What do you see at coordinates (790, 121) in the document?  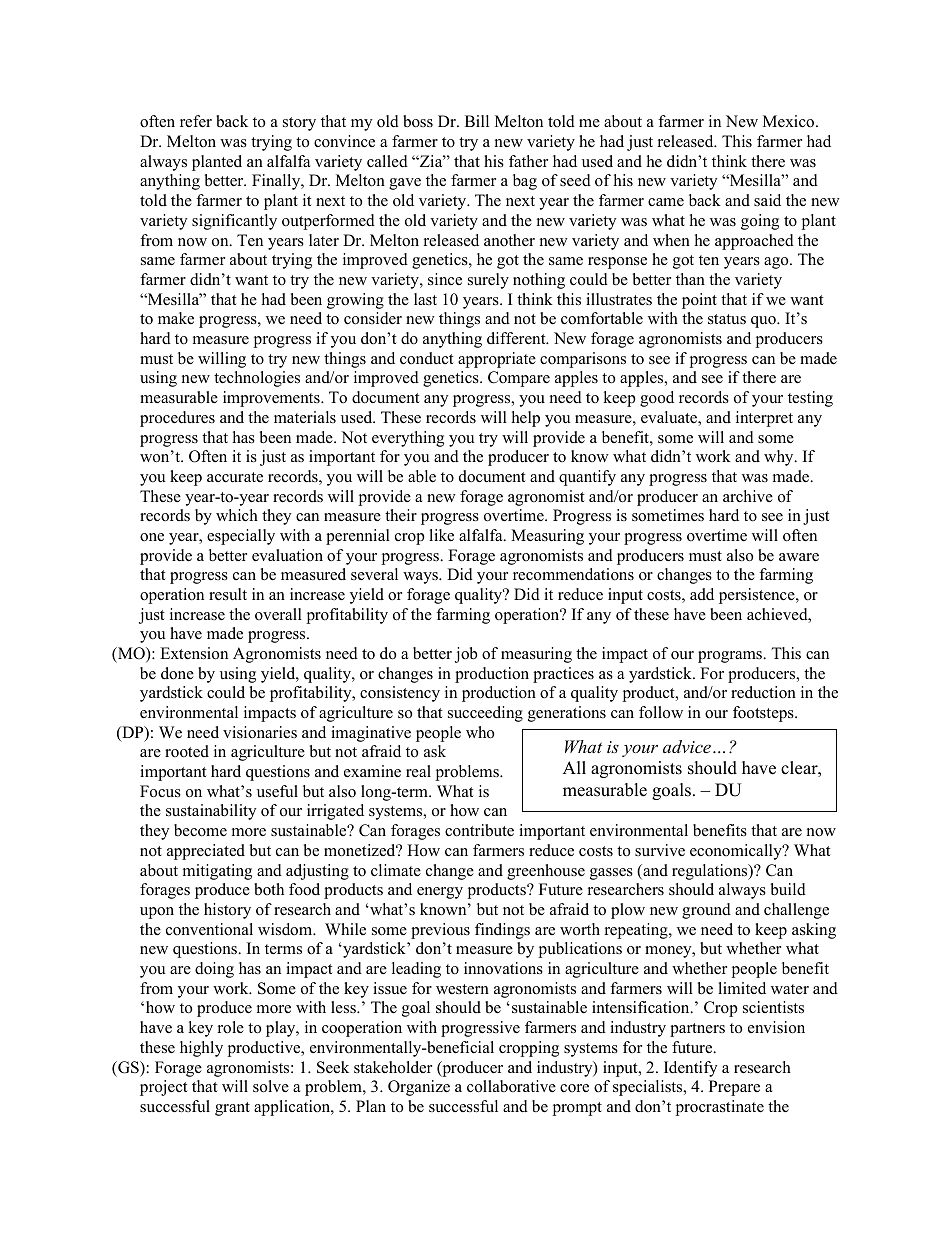 I see `Mexico` at bounding box center [790, 121].
